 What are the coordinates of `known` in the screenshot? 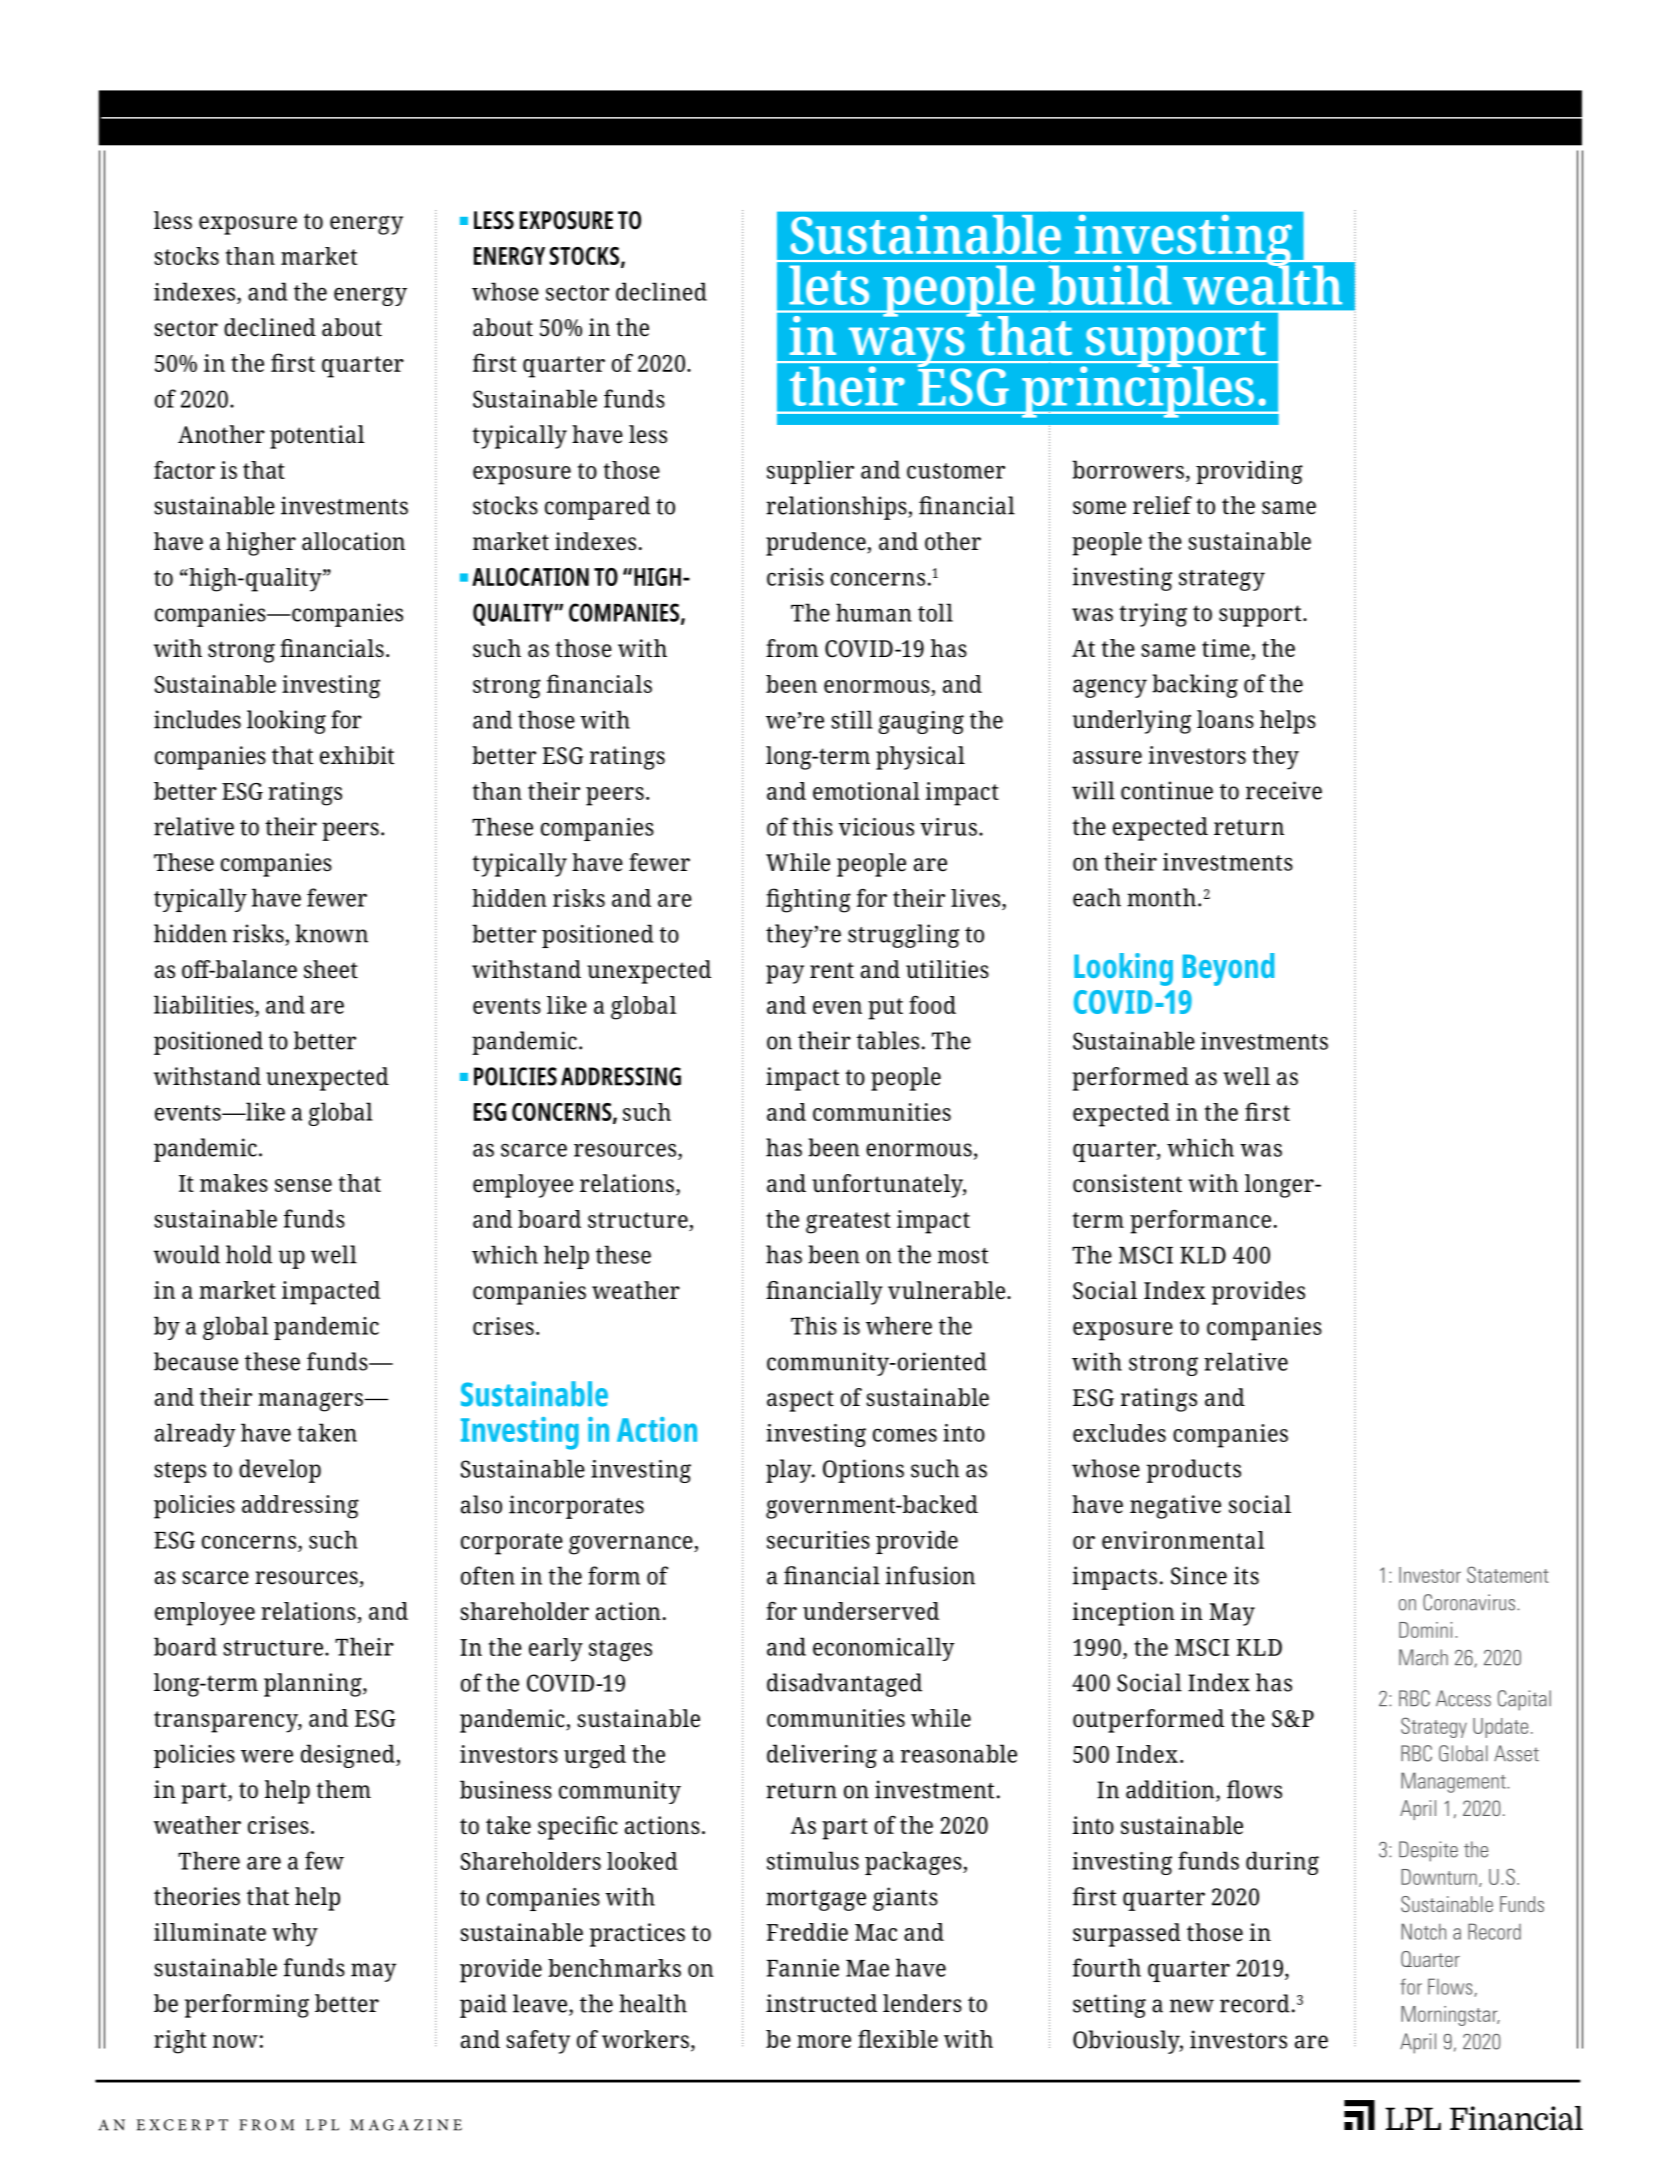 It's located at (331, 933).
